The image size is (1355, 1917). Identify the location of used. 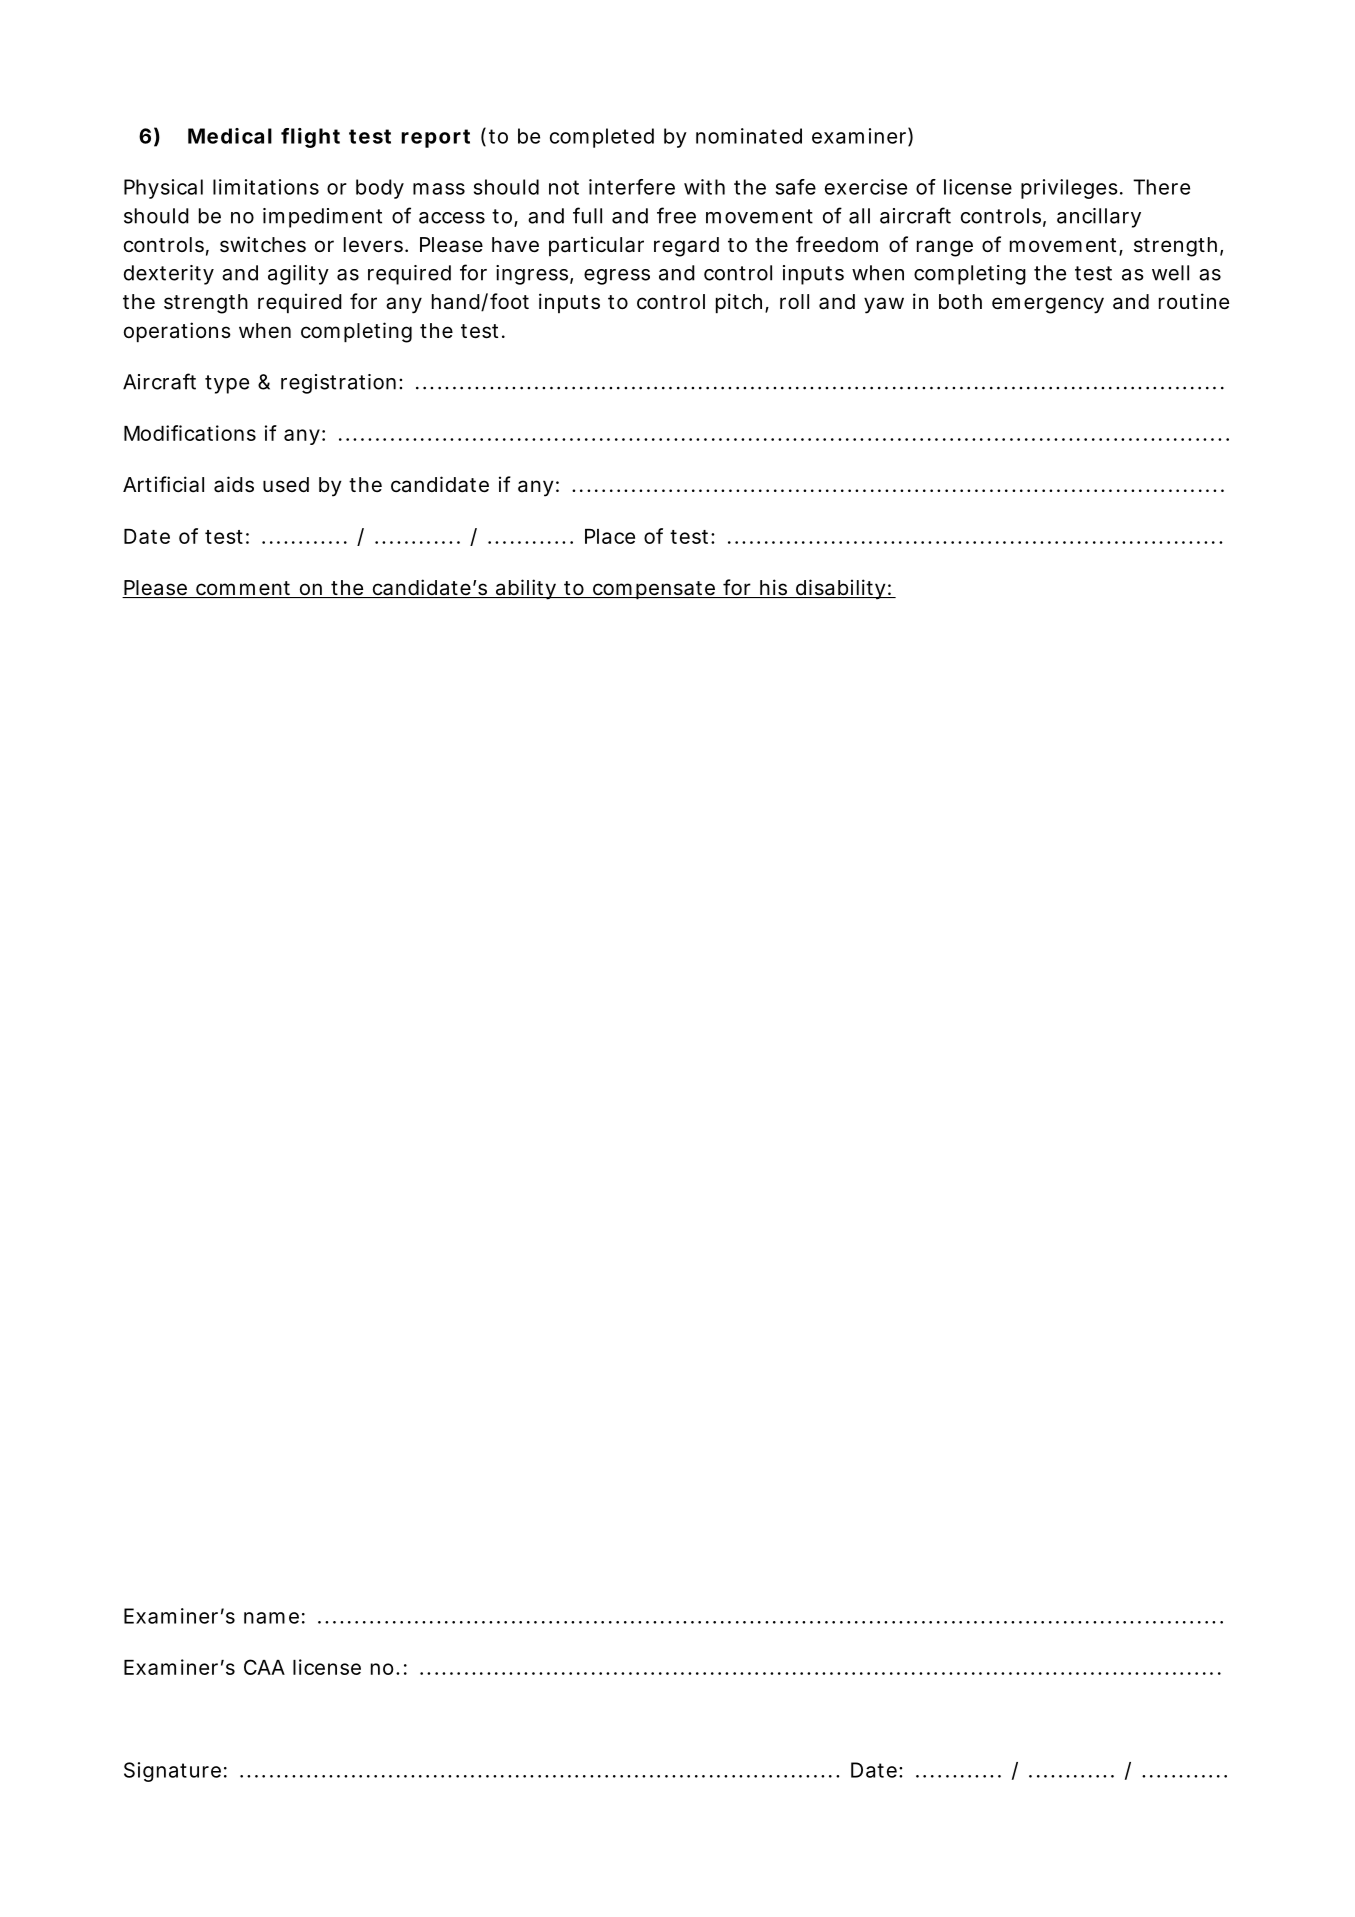
(286, 484).
